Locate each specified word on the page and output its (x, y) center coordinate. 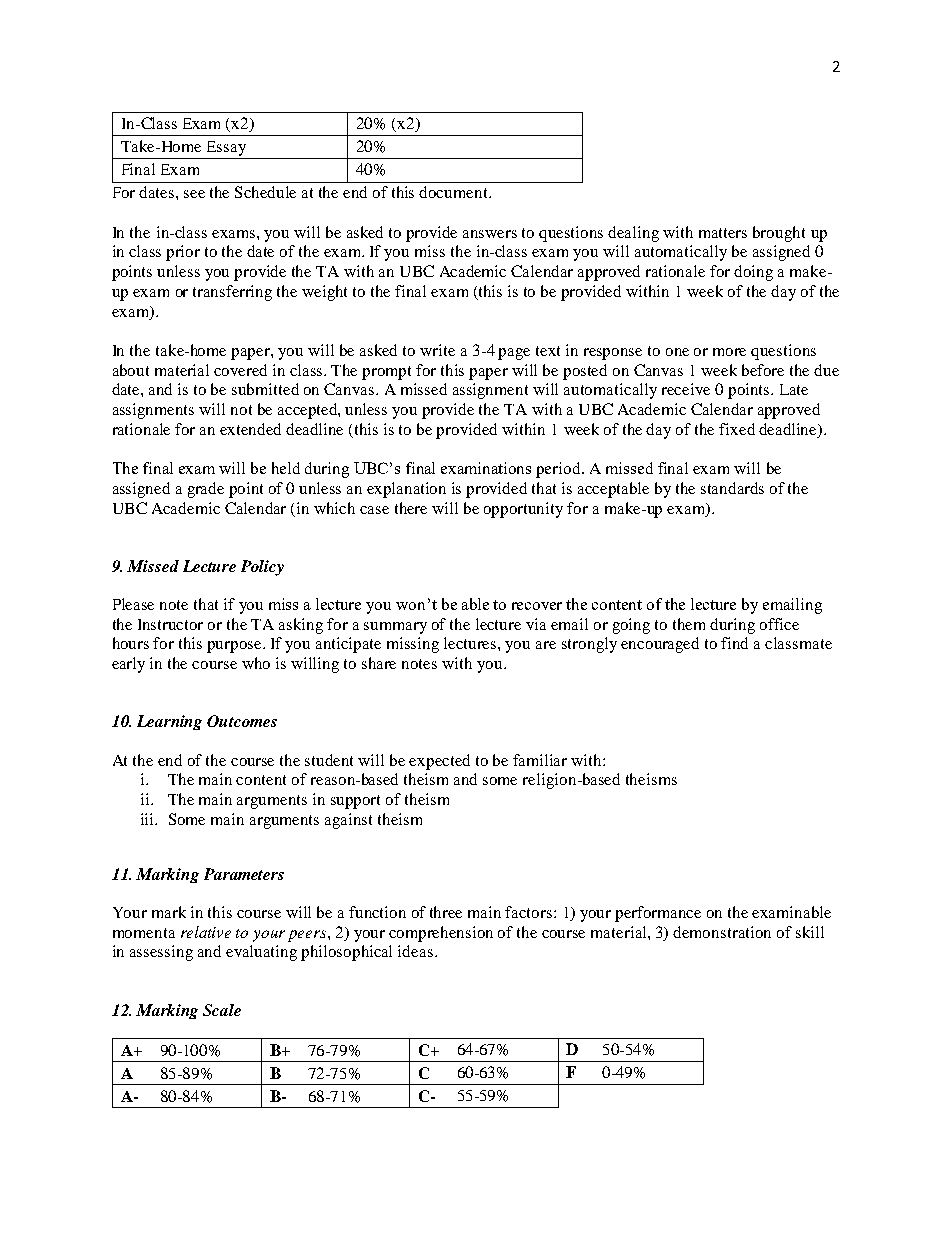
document (454, 192)
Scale (222, 1010)
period (559, 470)
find (734, 643)
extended (250, 429)
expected (439, 762)
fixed (737, 429)
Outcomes (242, 721)
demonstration (722, 932)
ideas (415, 951)
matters (723, 233)
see (194, 194)
